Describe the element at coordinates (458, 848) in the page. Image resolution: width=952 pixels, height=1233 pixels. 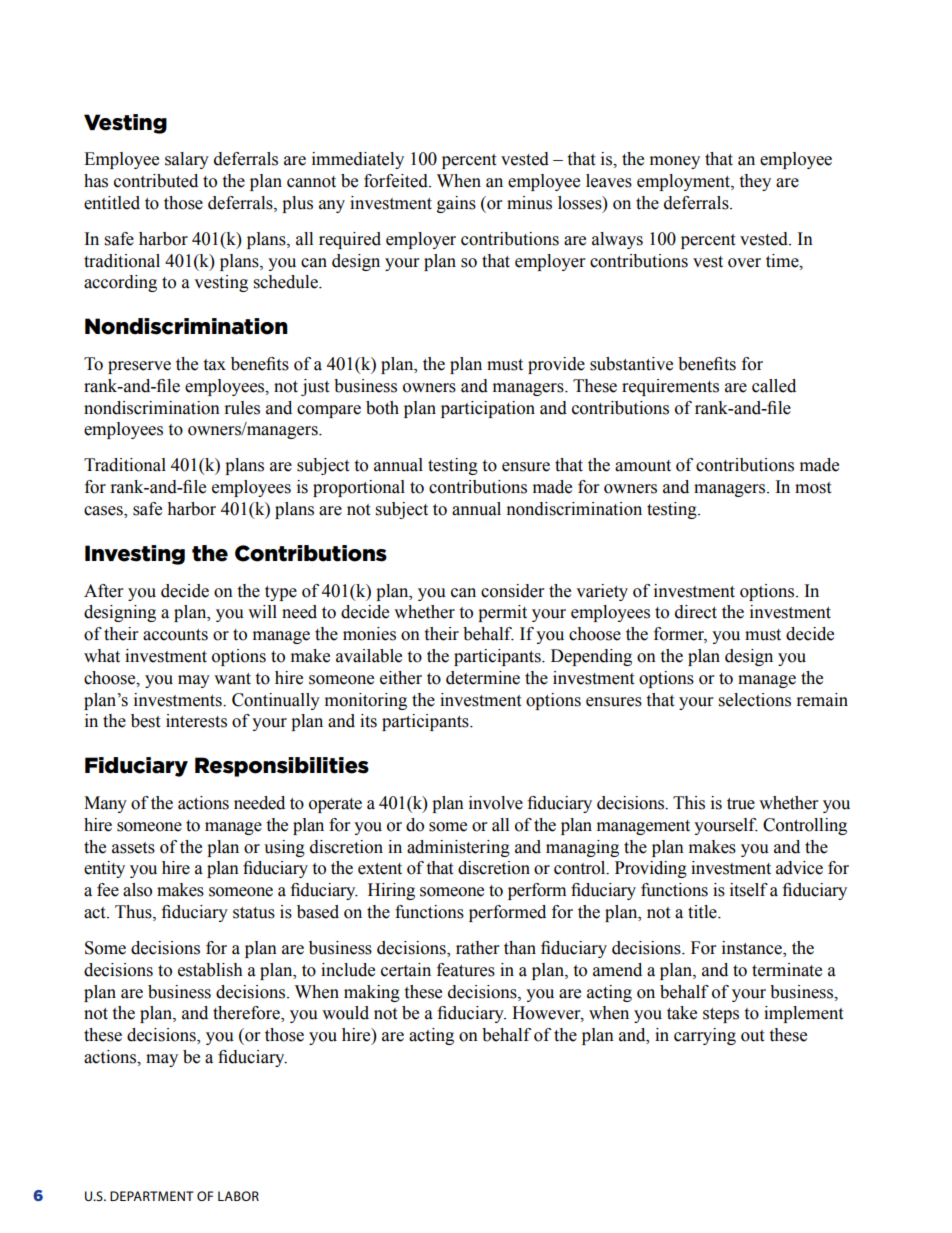
I see `administering` at that location.
